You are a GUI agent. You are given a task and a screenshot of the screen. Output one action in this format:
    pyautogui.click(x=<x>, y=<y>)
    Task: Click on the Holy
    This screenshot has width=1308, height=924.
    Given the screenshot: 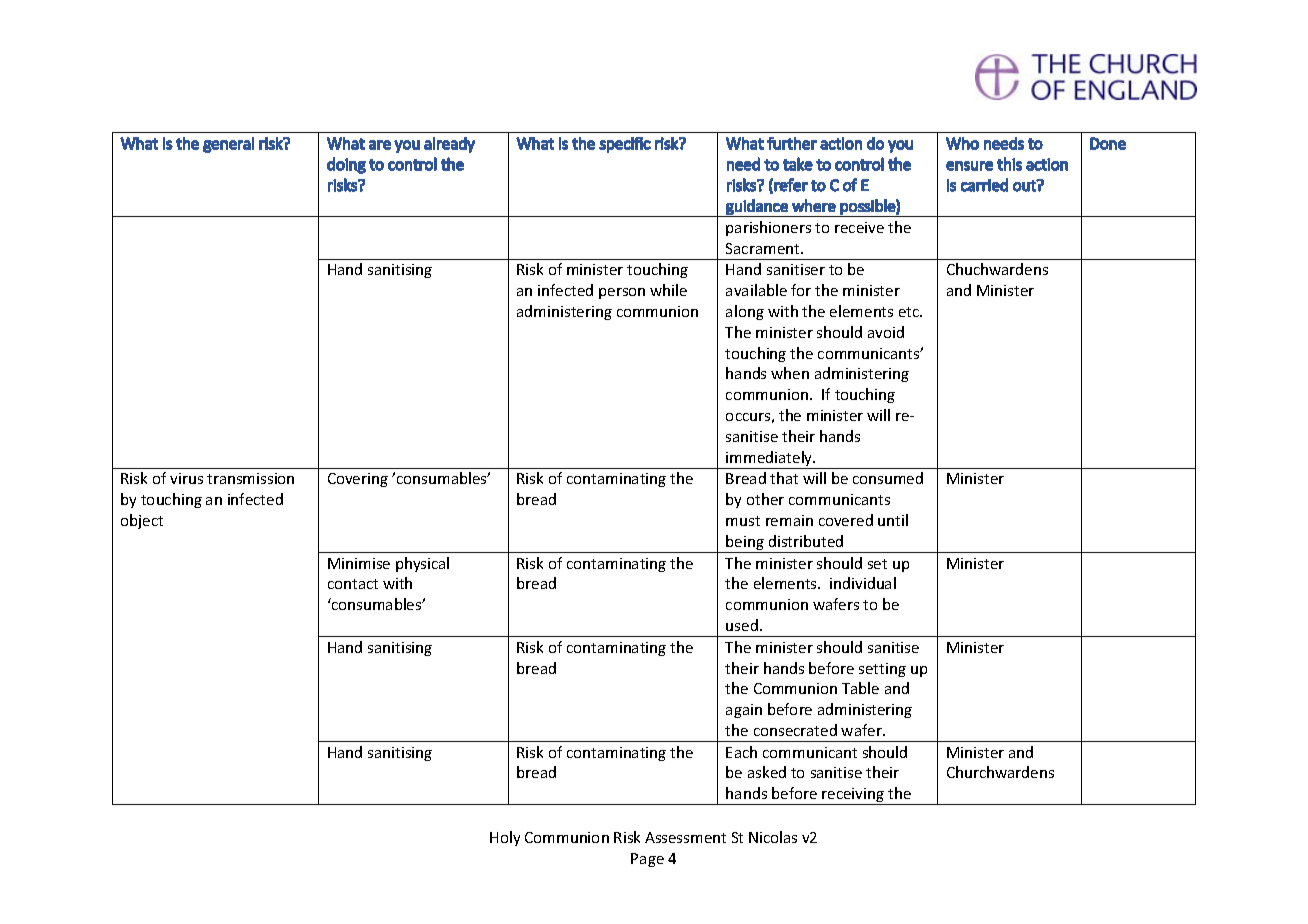 What is the action you would take?
    pyautogui.click(x=505, y=838)
